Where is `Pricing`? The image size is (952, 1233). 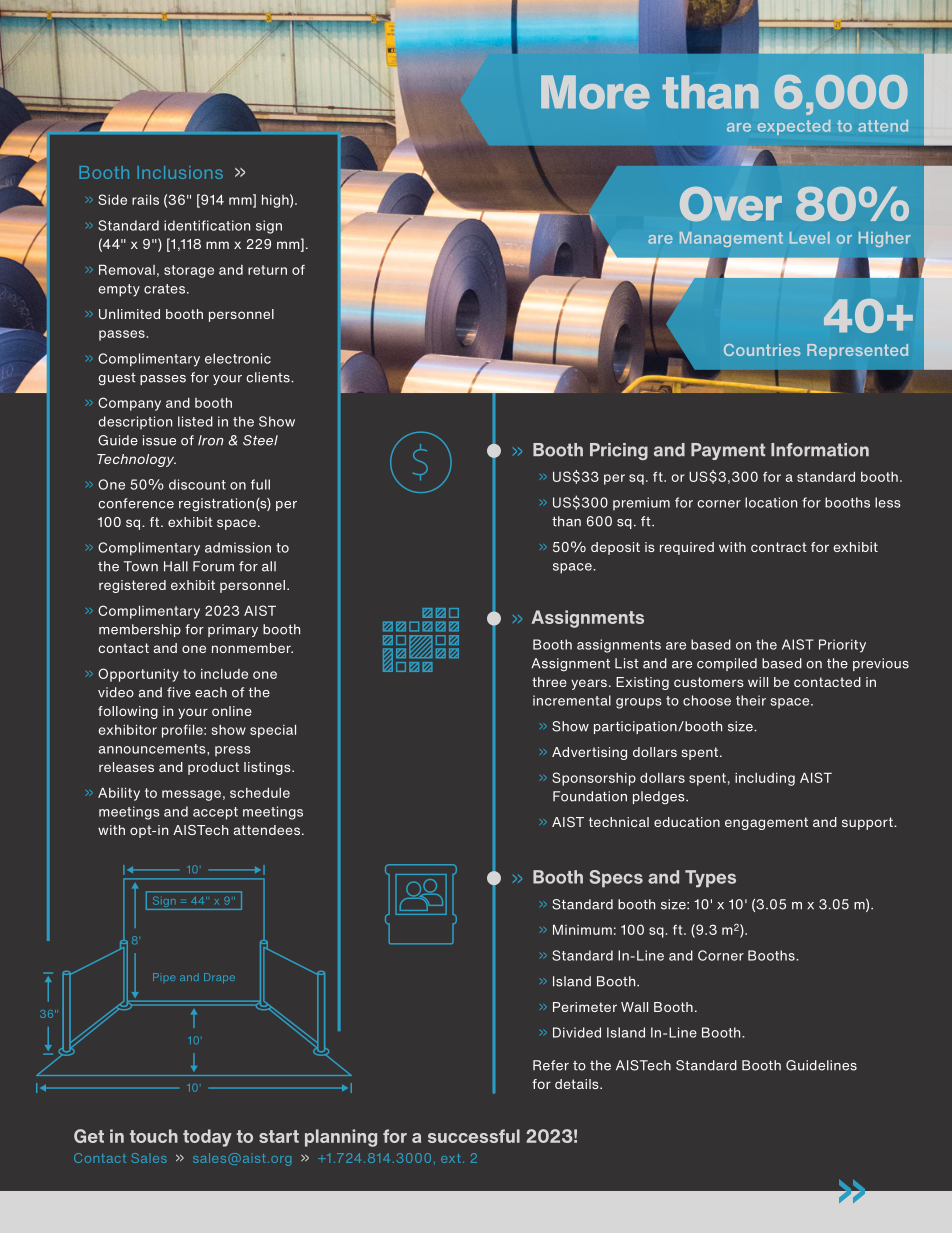
Pricing is located at coordinates (619, 451).
